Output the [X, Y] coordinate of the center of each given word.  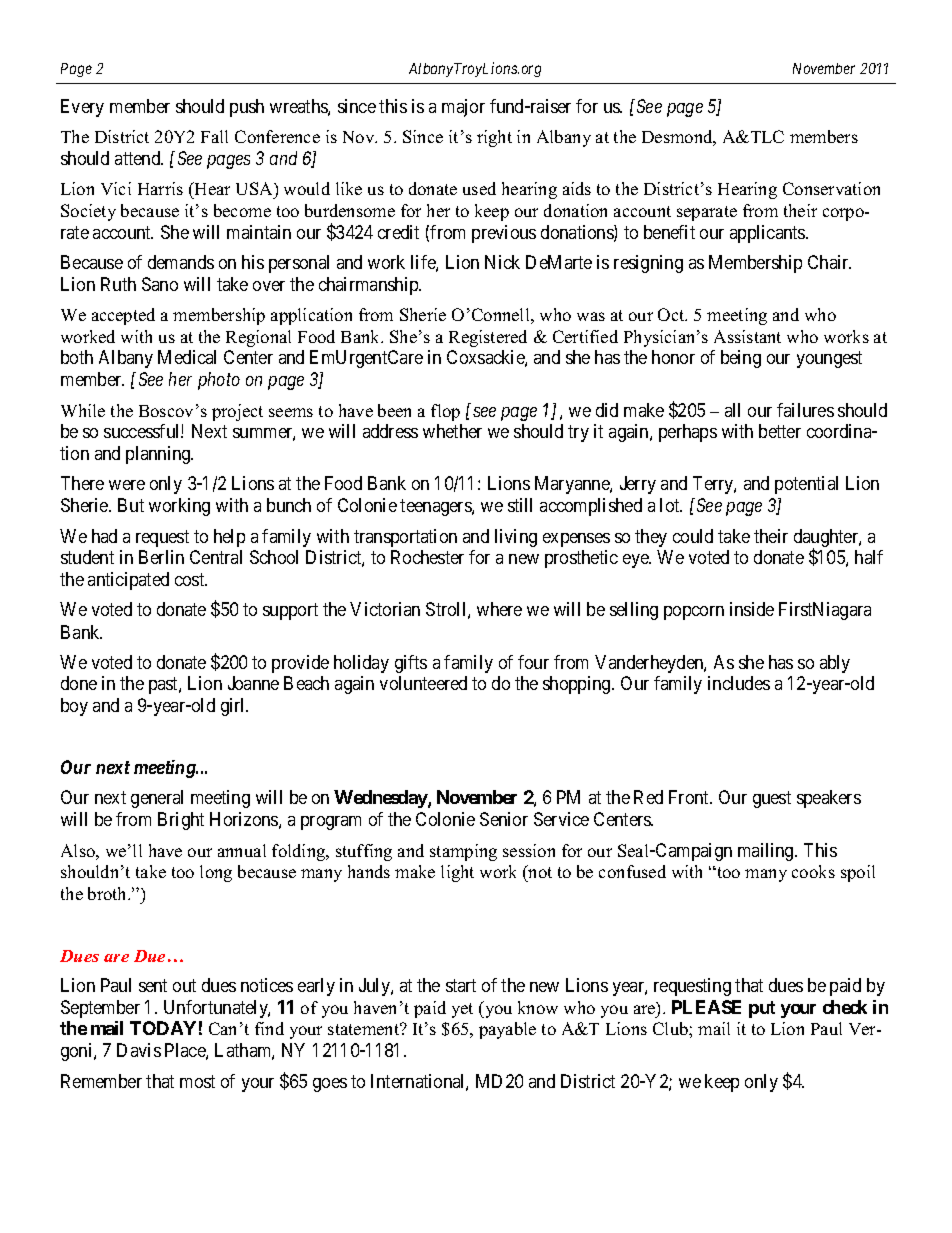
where [499, 609]
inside [752, 609]
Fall [214, 136]
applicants [768, 234]
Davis [139, 1050]
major [463, 108]
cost [191, 579]
